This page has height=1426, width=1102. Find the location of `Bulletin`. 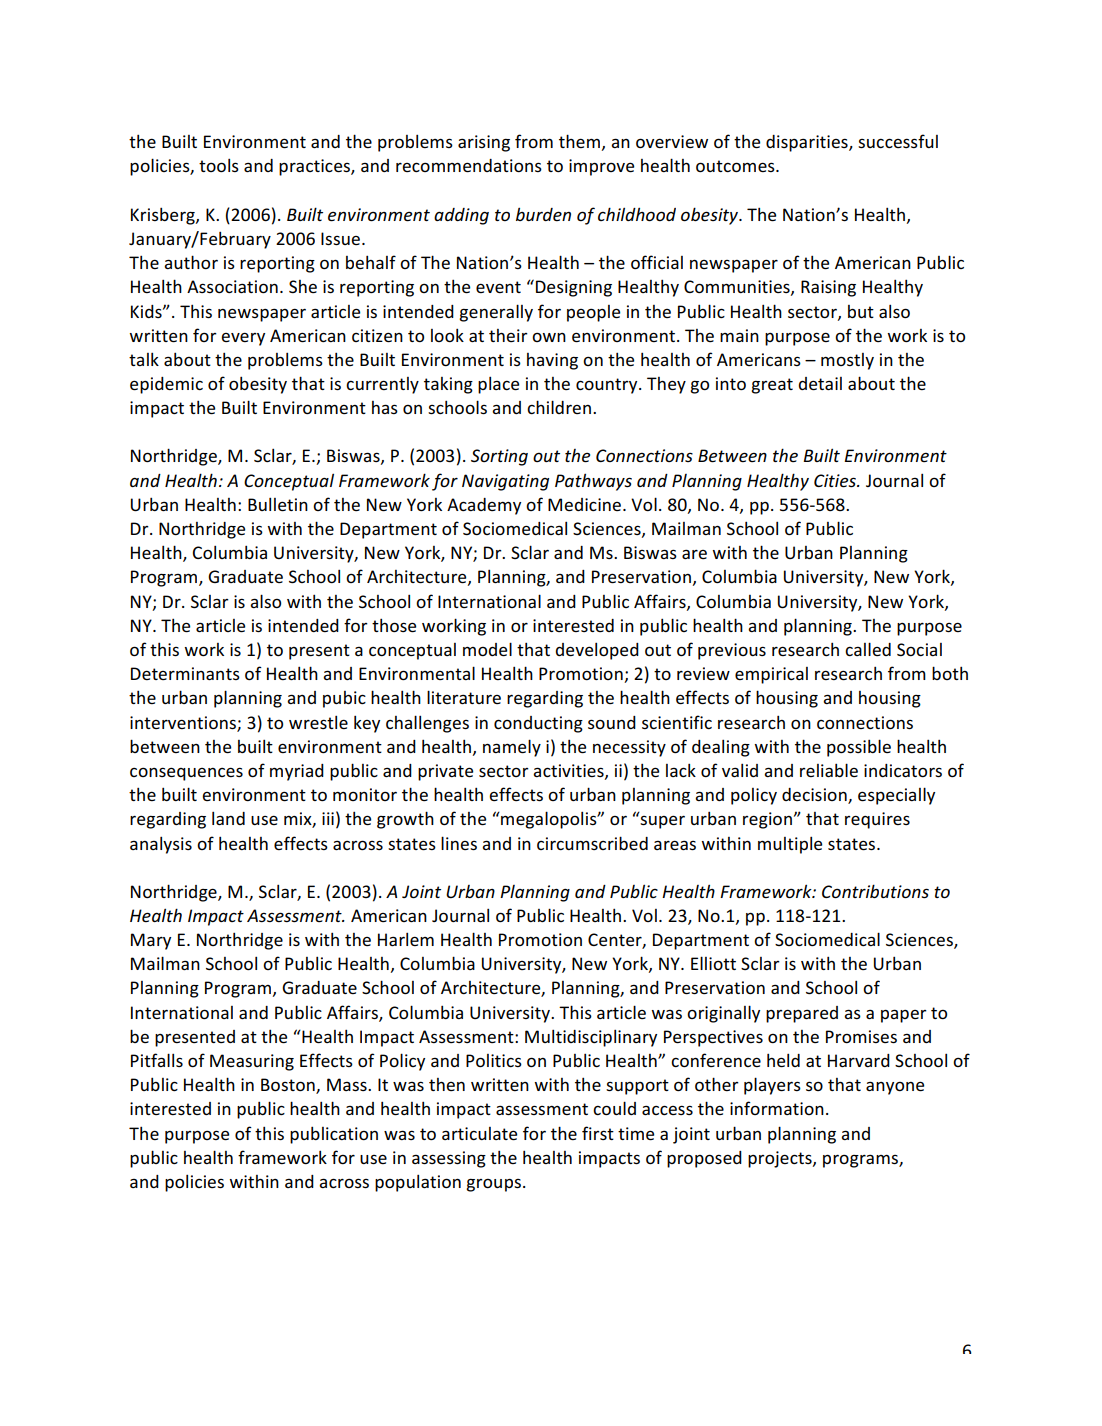

Bulletin is located at coordinates (278, 504).
